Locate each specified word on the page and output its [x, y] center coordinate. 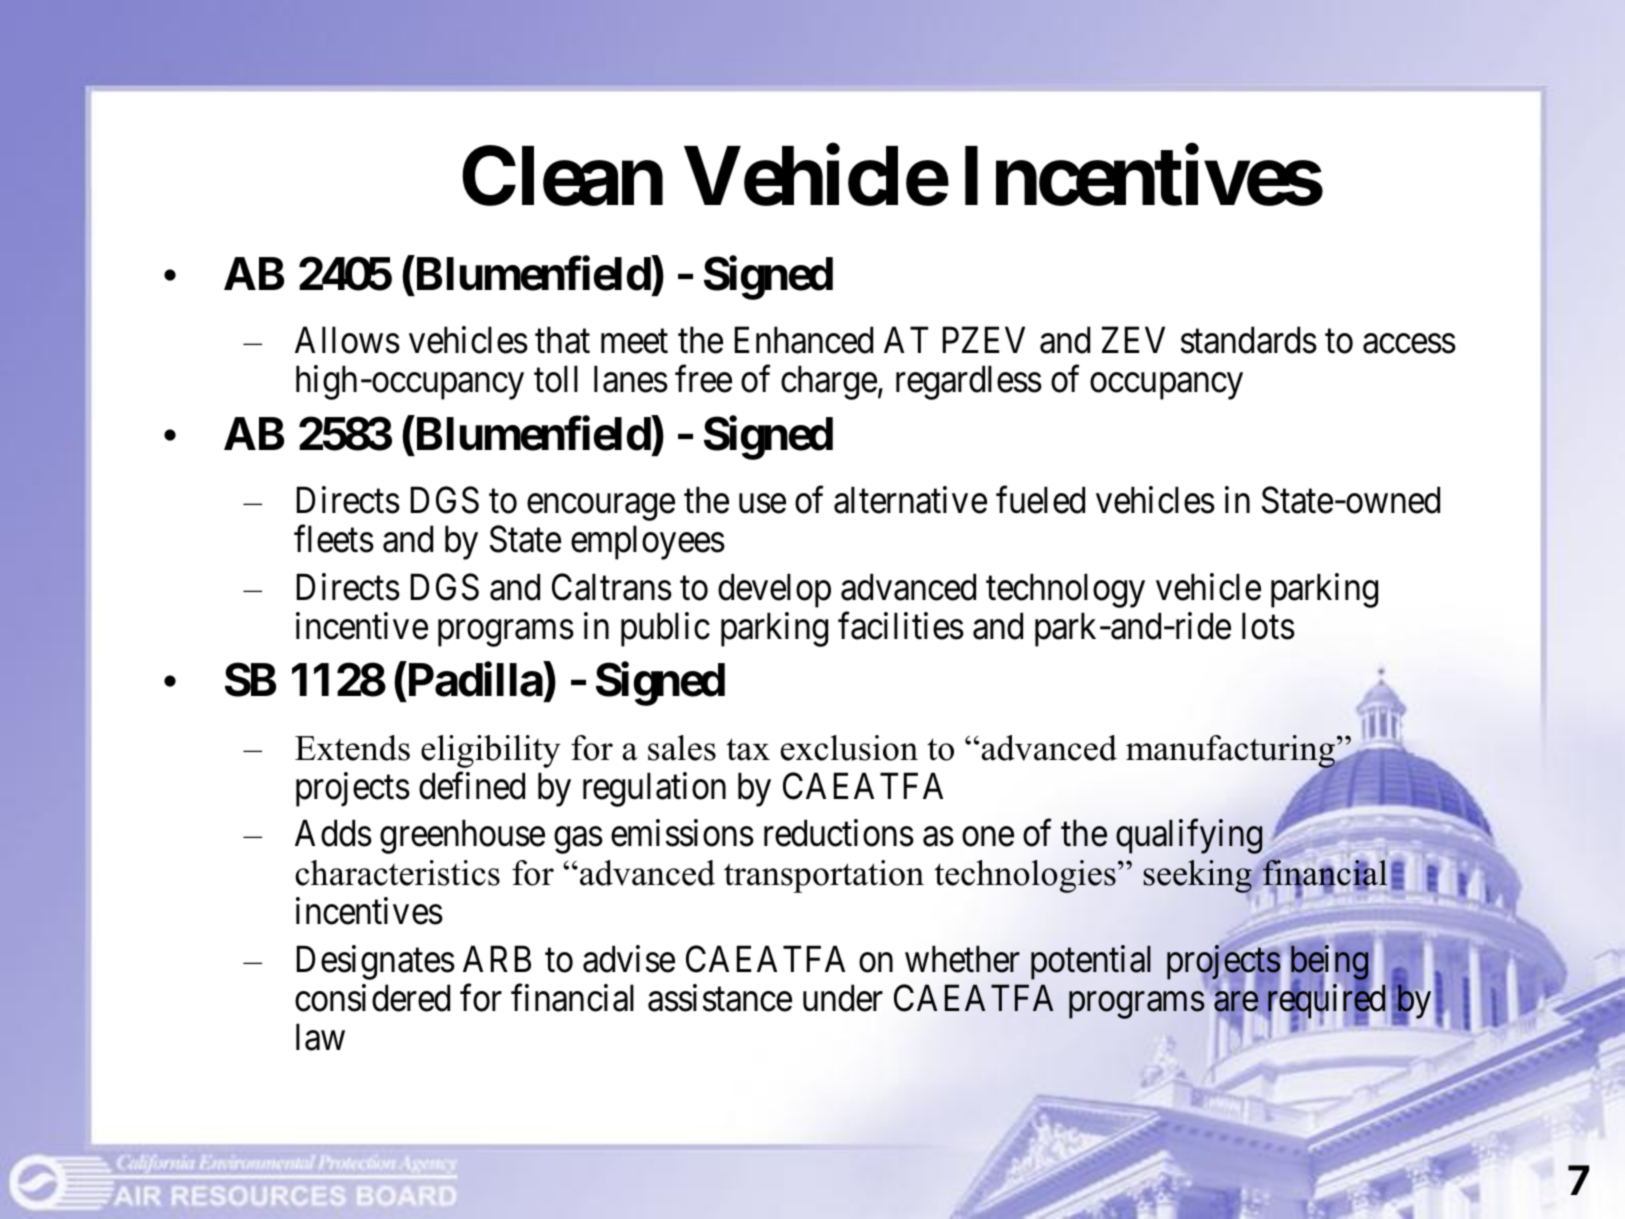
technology [1065, 590]
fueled [1040, 500]
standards [1249, 340]
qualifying [1189, 837]
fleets [334, 539]
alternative [910, 500]
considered [372, 998]
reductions [839, 833]
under [843, 998]
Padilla [474, 681]
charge [829, 383]
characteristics [397, 873]
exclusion [849, 748]
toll [556, 379]
